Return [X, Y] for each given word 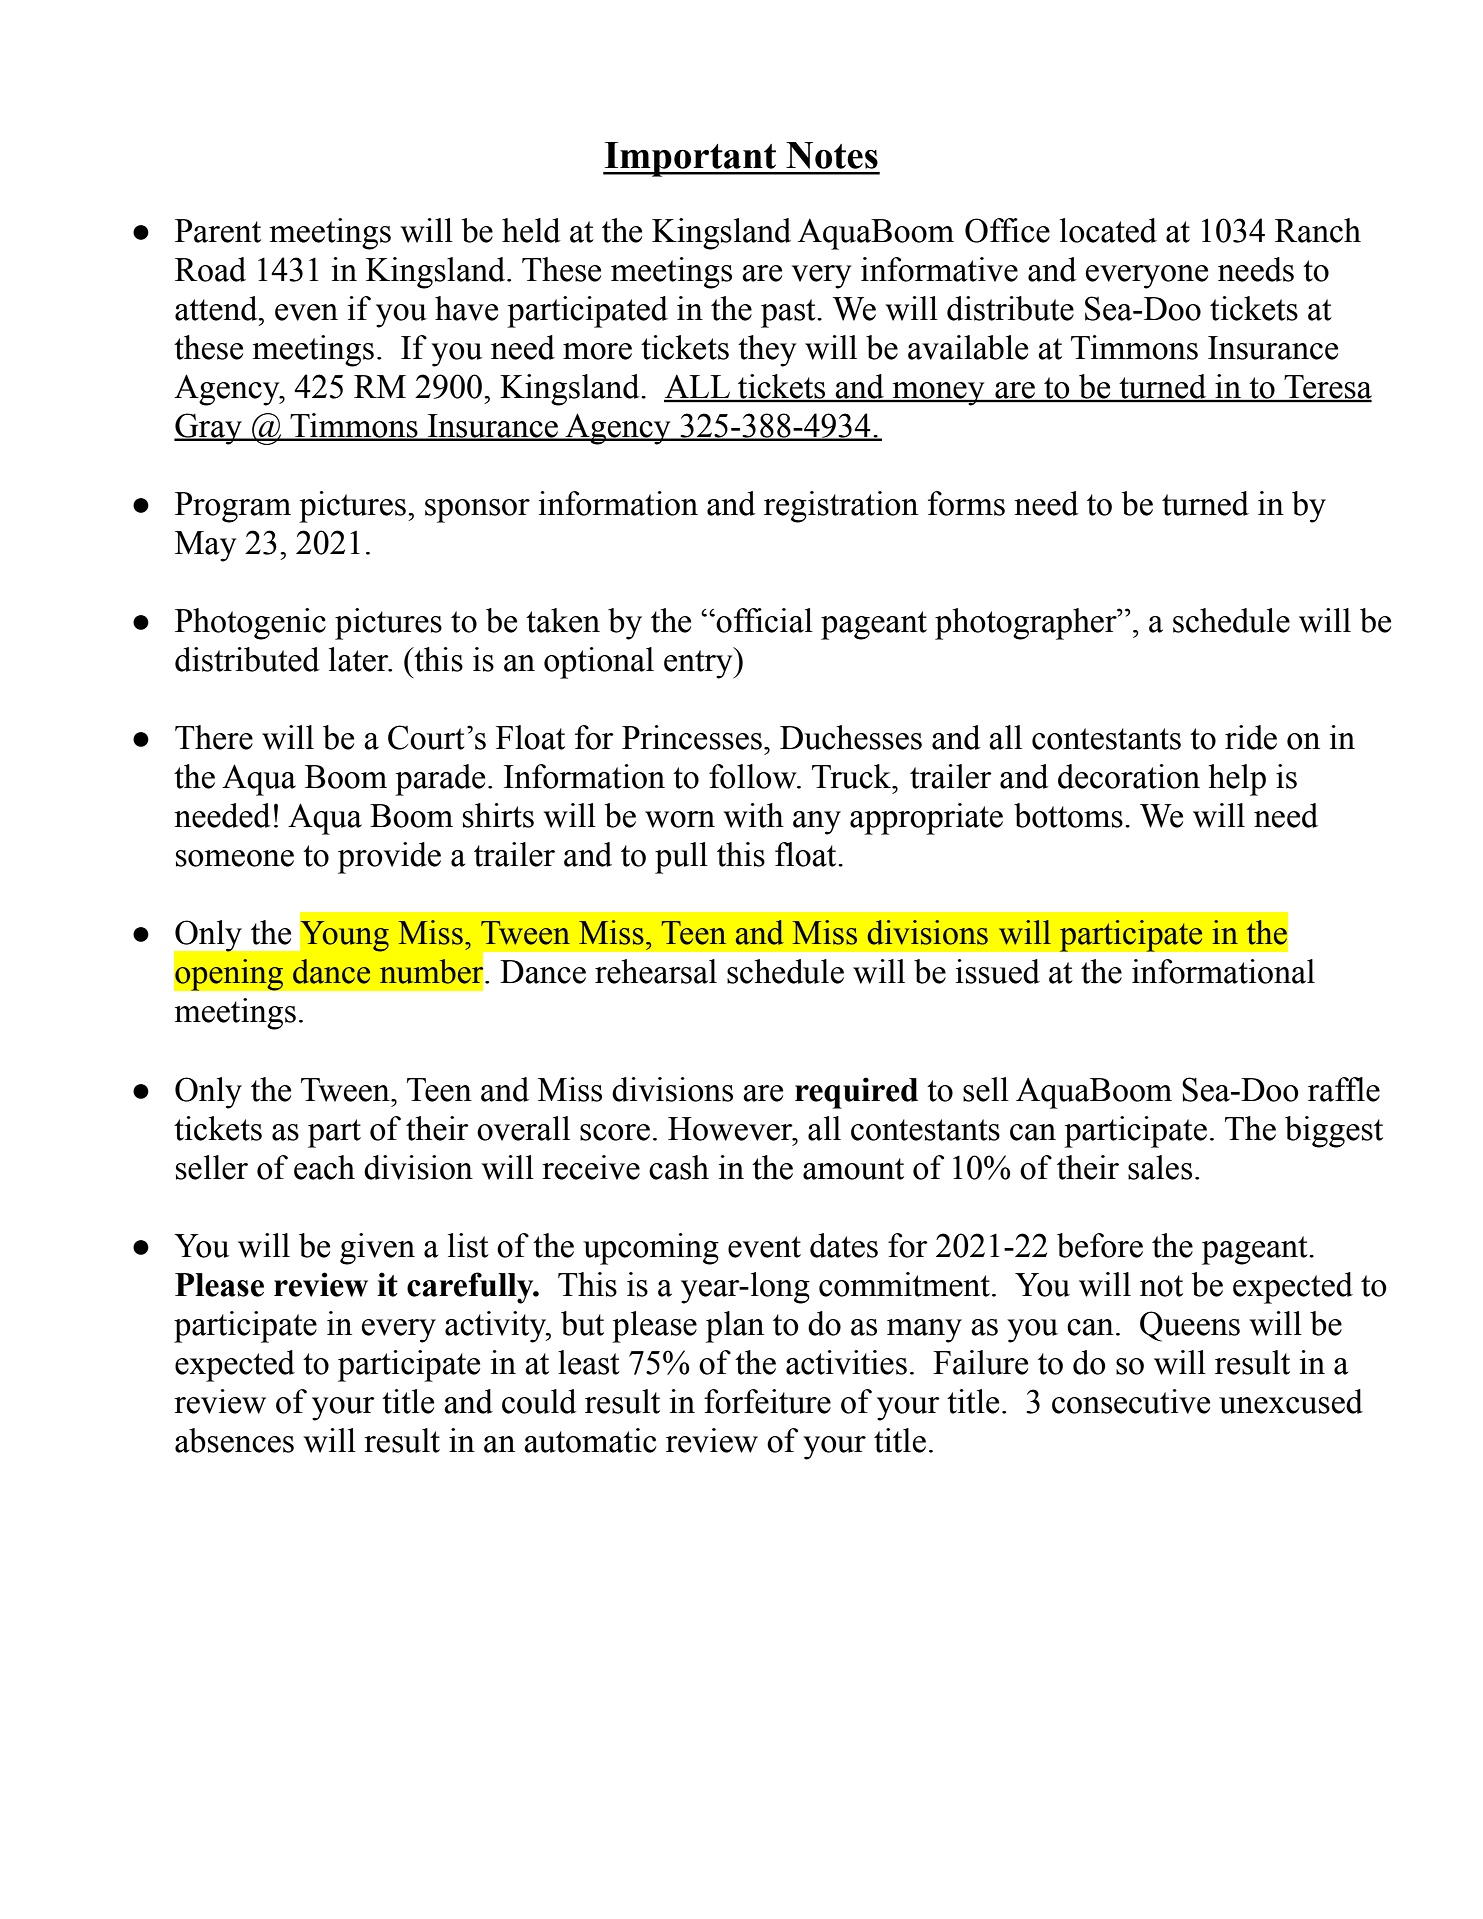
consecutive [1131, 1401]
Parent [218, 231]
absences [234, 1440]
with [753, 815]
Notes [832, 155]
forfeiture [767, 1401]
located [1108, 230]
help [1237, 780]
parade [440, 780]
